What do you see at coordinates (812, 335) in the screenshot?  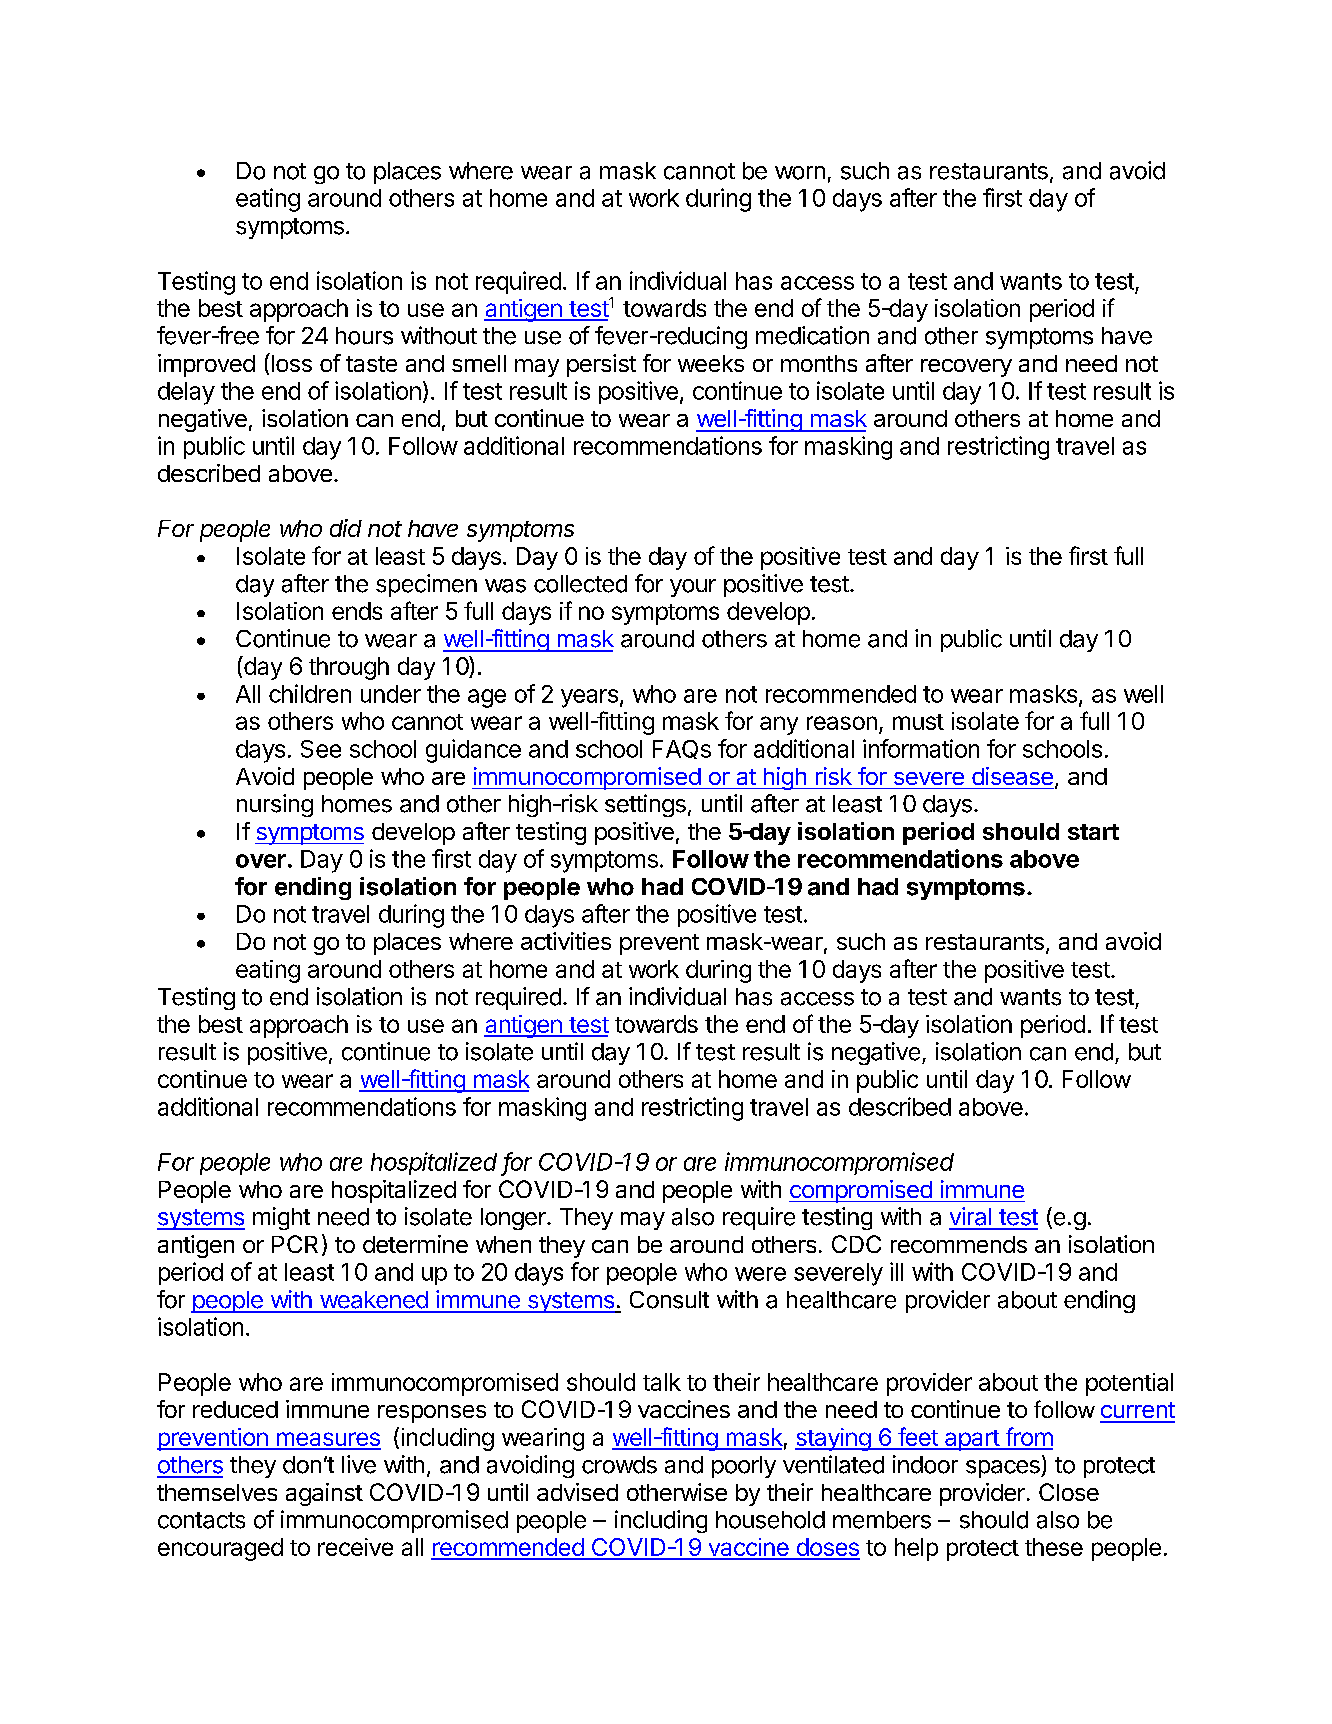 I see `medication` at bounding box center [812, 335].
